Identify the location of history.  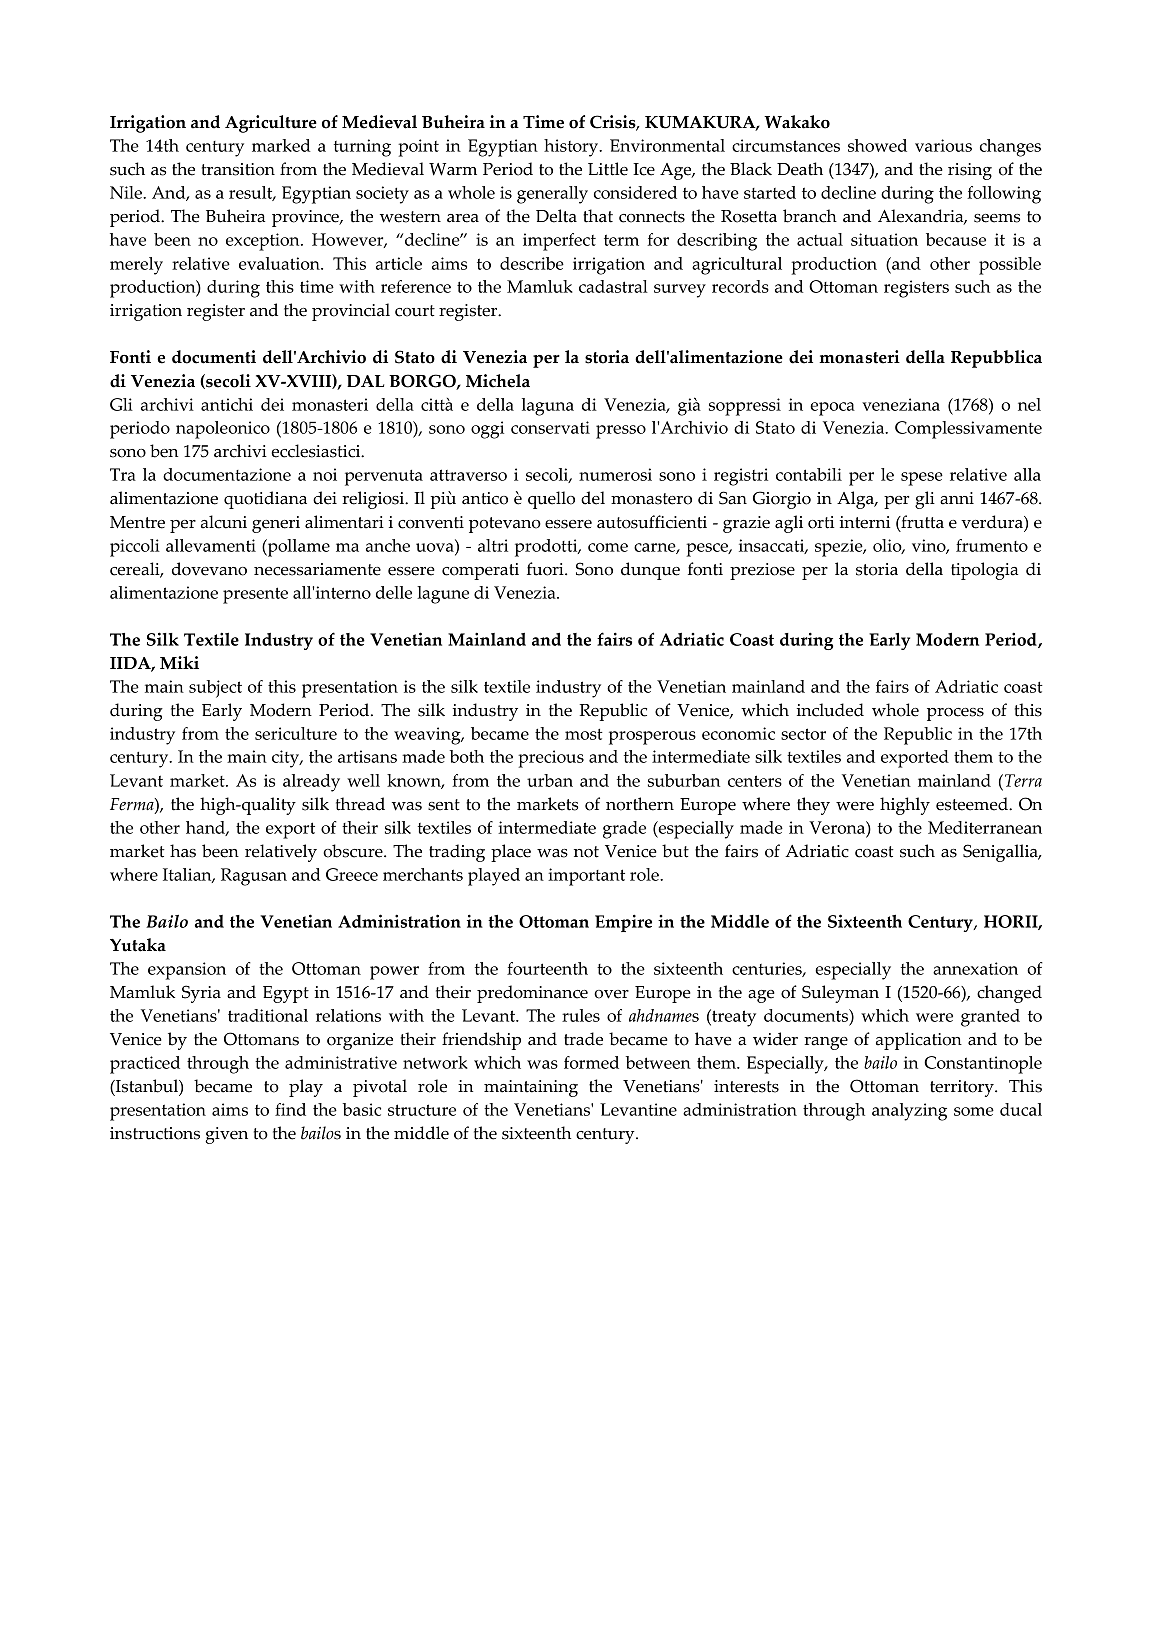
(572, 148).
